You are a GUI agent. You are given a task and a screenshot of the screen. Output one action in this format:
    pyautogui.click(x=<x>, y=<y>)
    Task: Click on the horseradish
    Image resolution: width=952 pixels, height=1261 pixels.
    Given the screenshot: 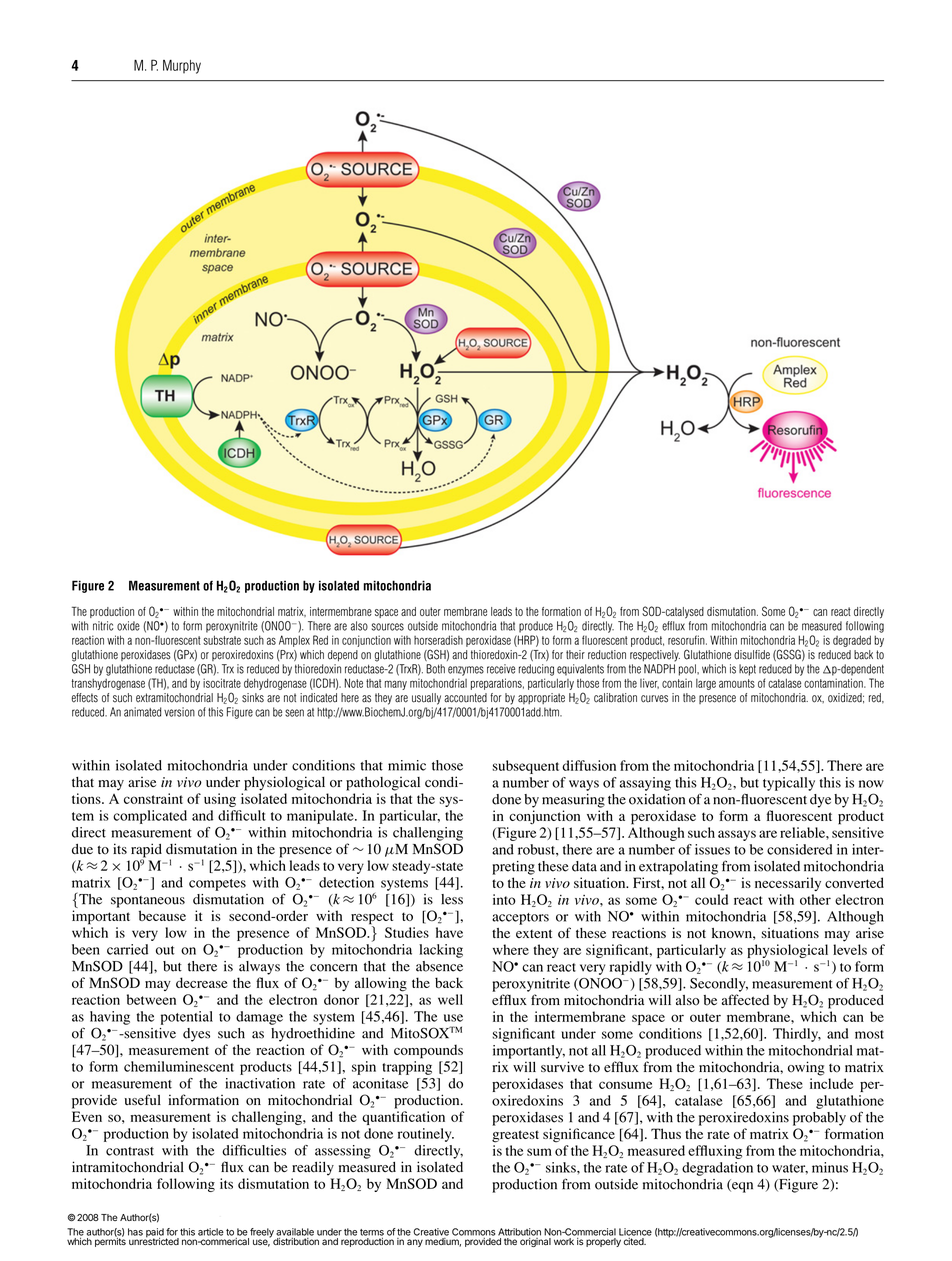 What is the action you would take?
    pyautogui.click(x=438, y=640)
